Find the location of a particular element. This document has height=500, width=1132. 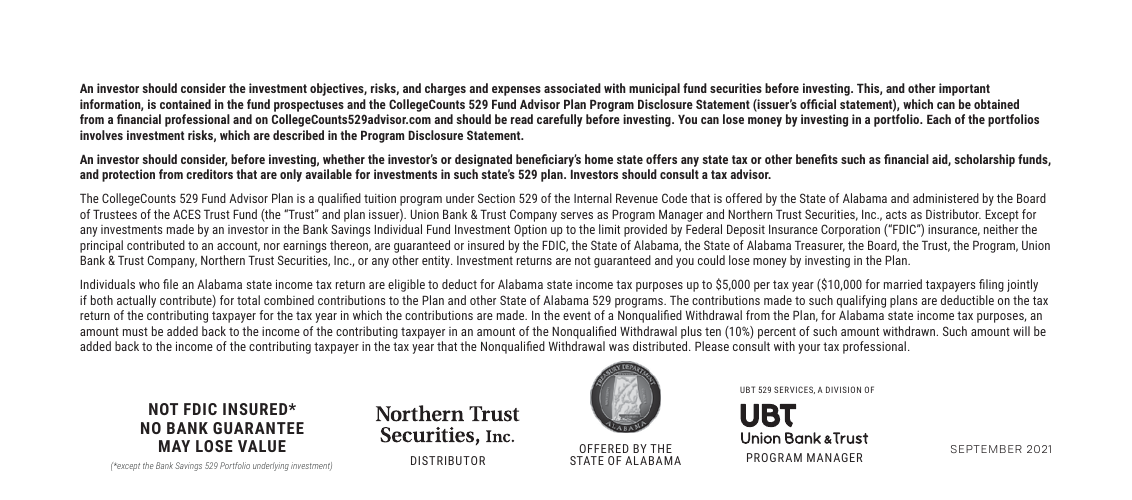

DIVISION is located at coordinates (843, 389).
